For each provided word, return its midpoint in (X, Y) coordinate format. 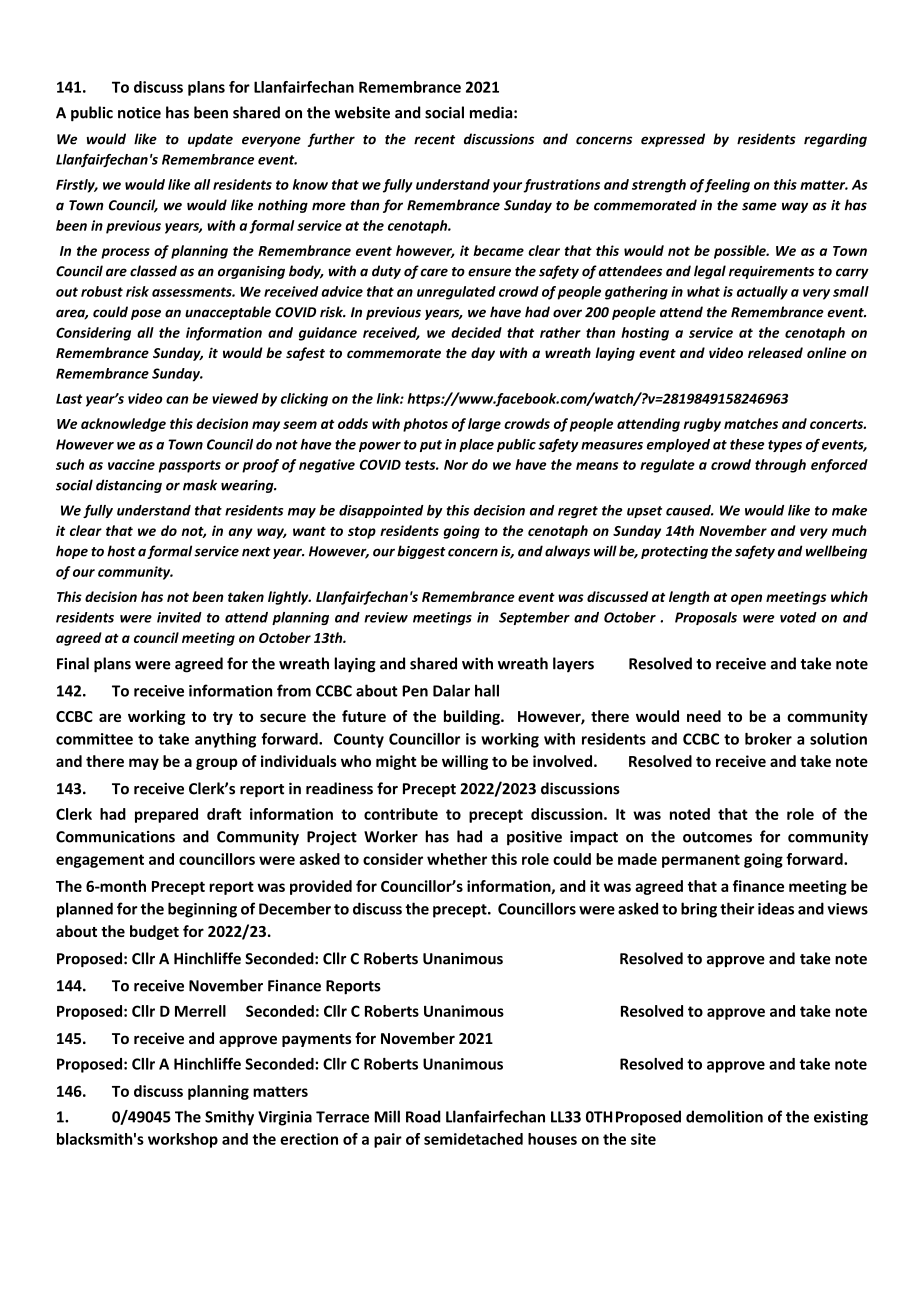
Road (423, 1116)
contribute (401, 814)
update (210, 140)
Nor (456, 465)
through (780, 466)
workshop (183, 1140)
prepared (166, 815)
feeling (727, 186)
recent (434, 140)
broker (768, 739)
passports (190, 466)
